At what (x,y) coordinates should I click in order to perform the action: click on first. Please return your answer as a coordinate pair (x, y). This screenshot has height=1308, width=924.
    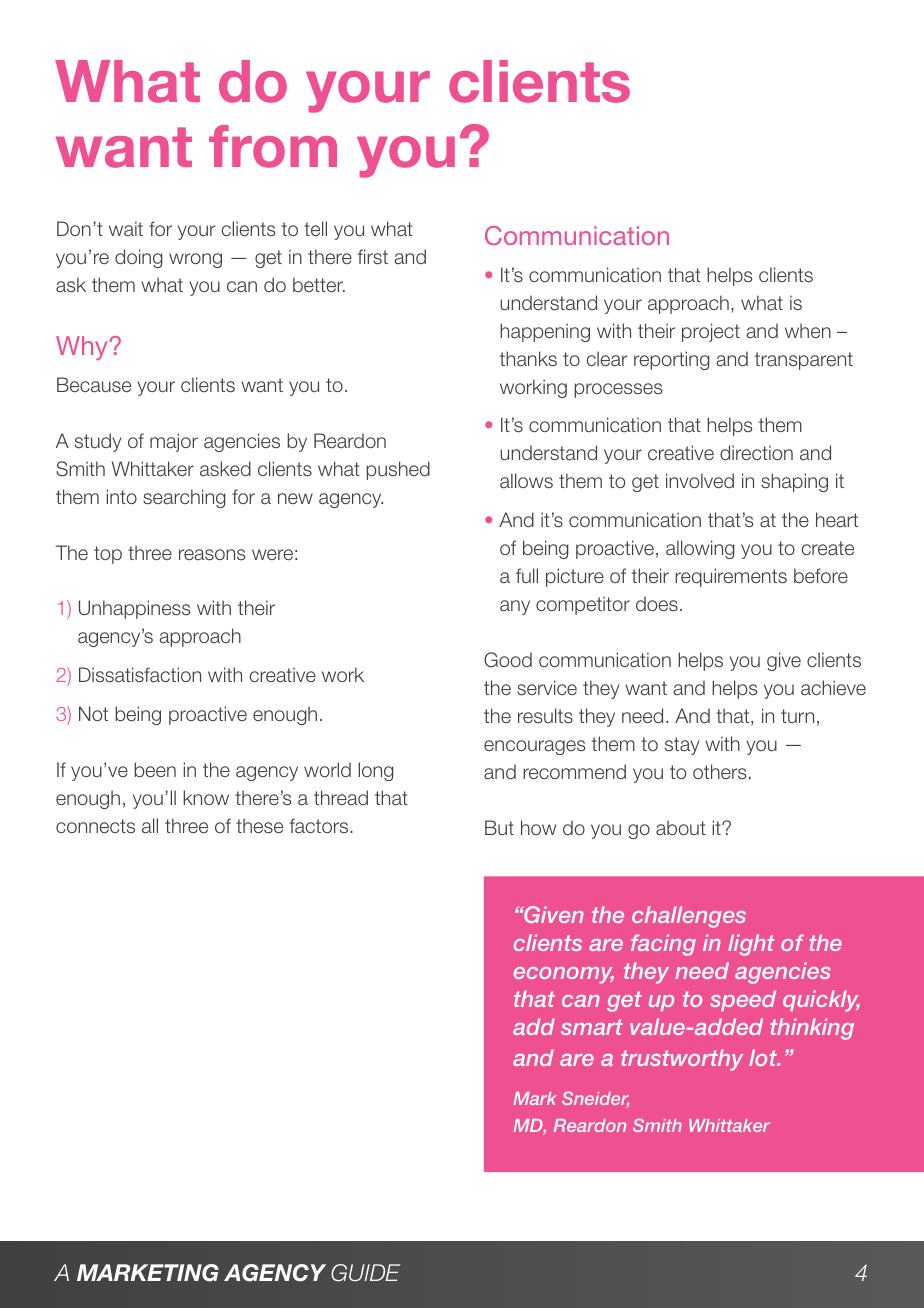
    Looking at the image, I should click on (373, 257).
